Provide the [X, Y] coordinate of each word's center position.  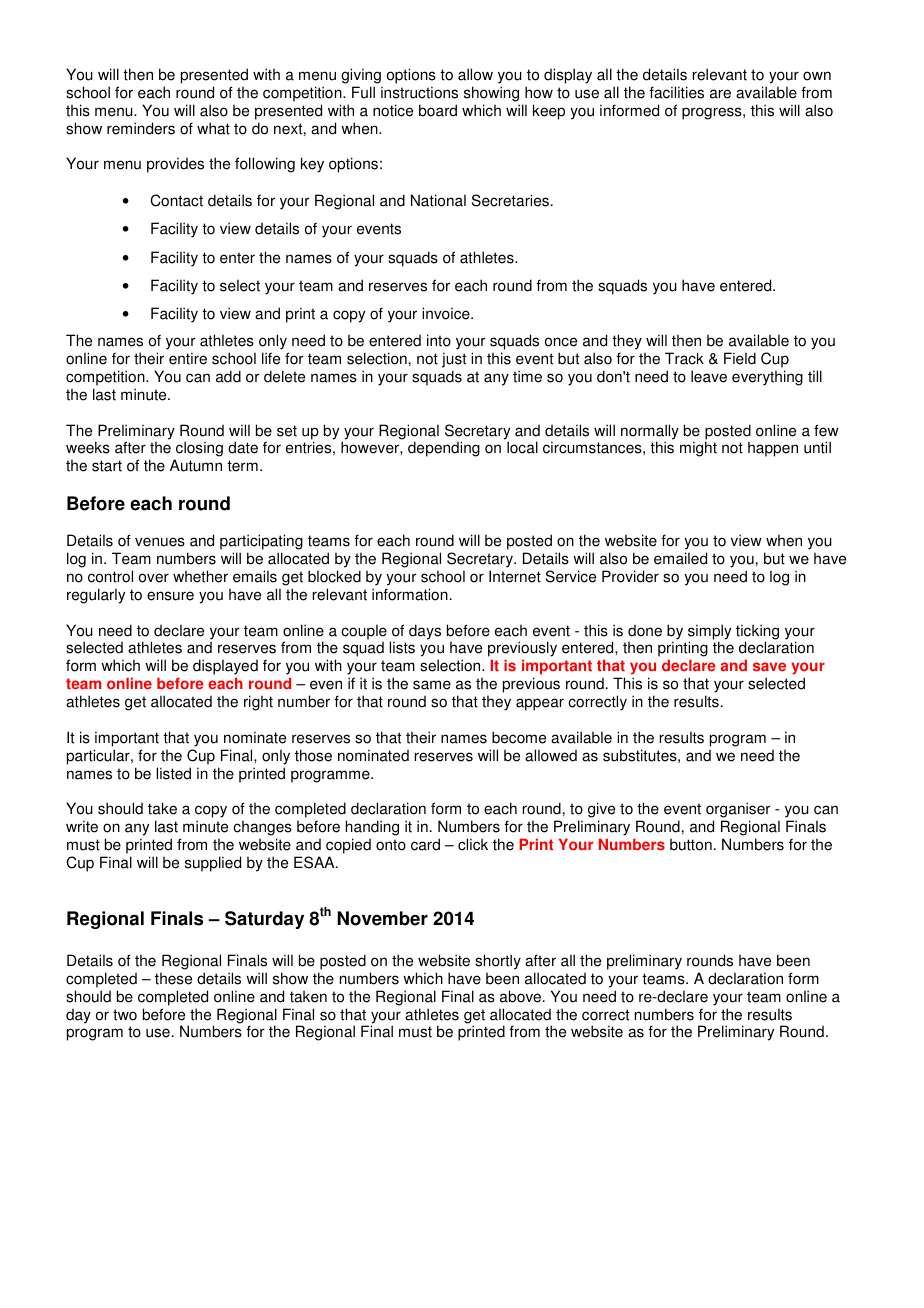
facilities [676, 92]
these [173, 979]
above [522, 996]
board [438, 110]
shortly [498, 962]
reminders [141, 128]
